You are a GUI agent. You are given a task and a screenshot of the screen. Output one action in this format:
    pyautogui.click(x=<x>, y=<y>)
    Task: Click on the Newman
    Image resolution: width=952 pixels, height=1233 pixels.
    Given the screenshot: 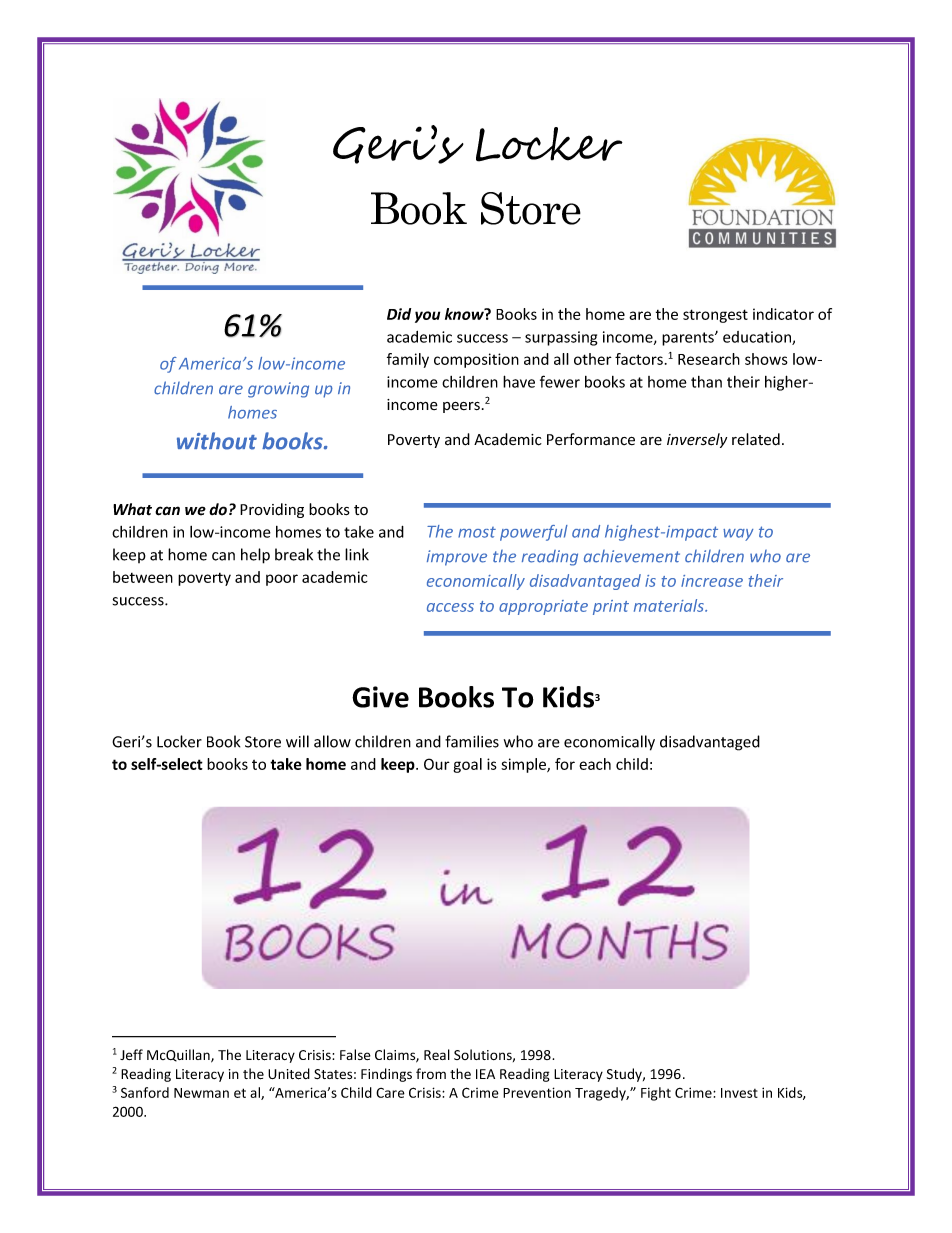 What is the action you would take?
    pyautogui.click(x=201, y=1093)
